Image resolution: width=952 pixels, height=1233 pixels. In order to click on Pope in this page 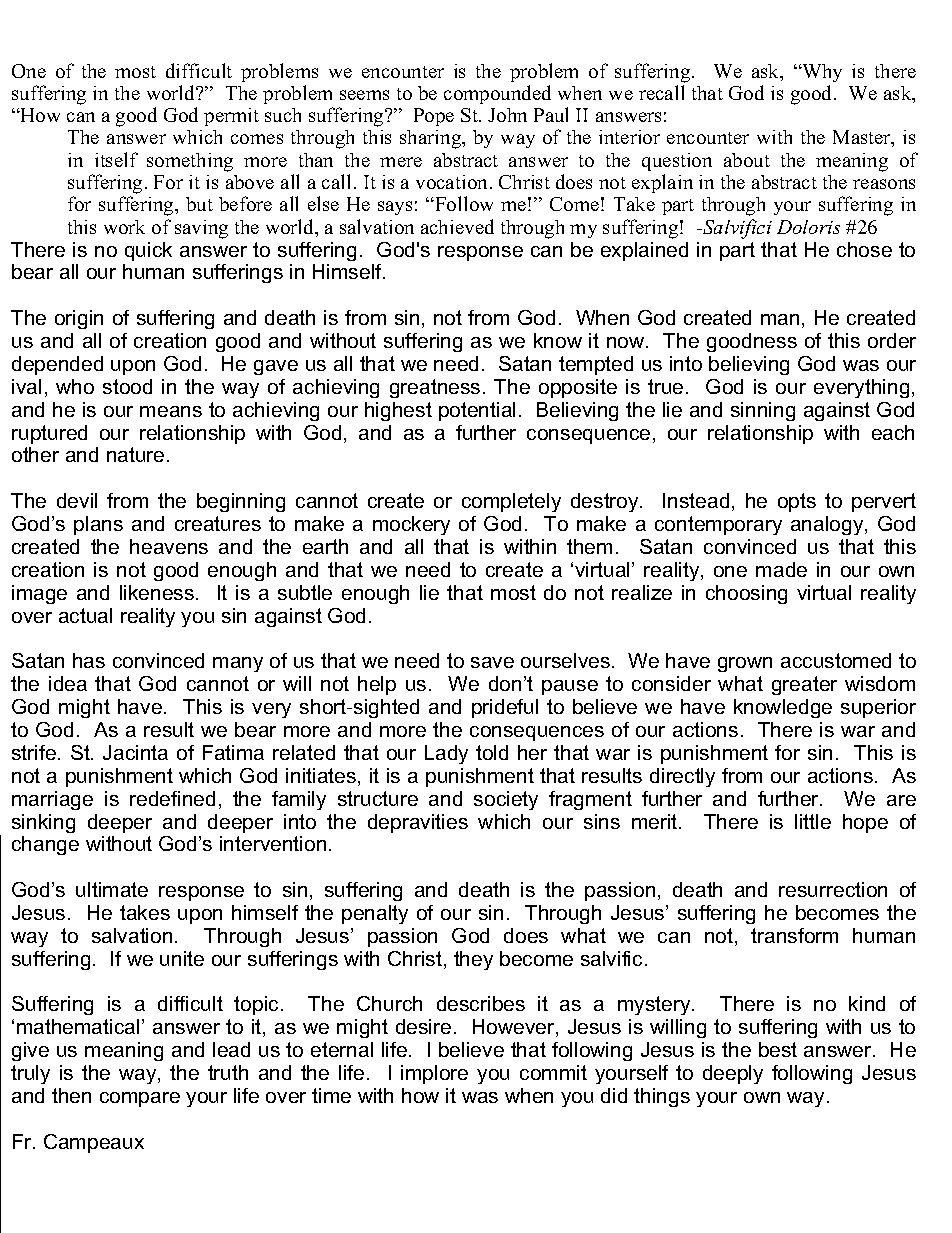, I will do `click(434, 117)`.
